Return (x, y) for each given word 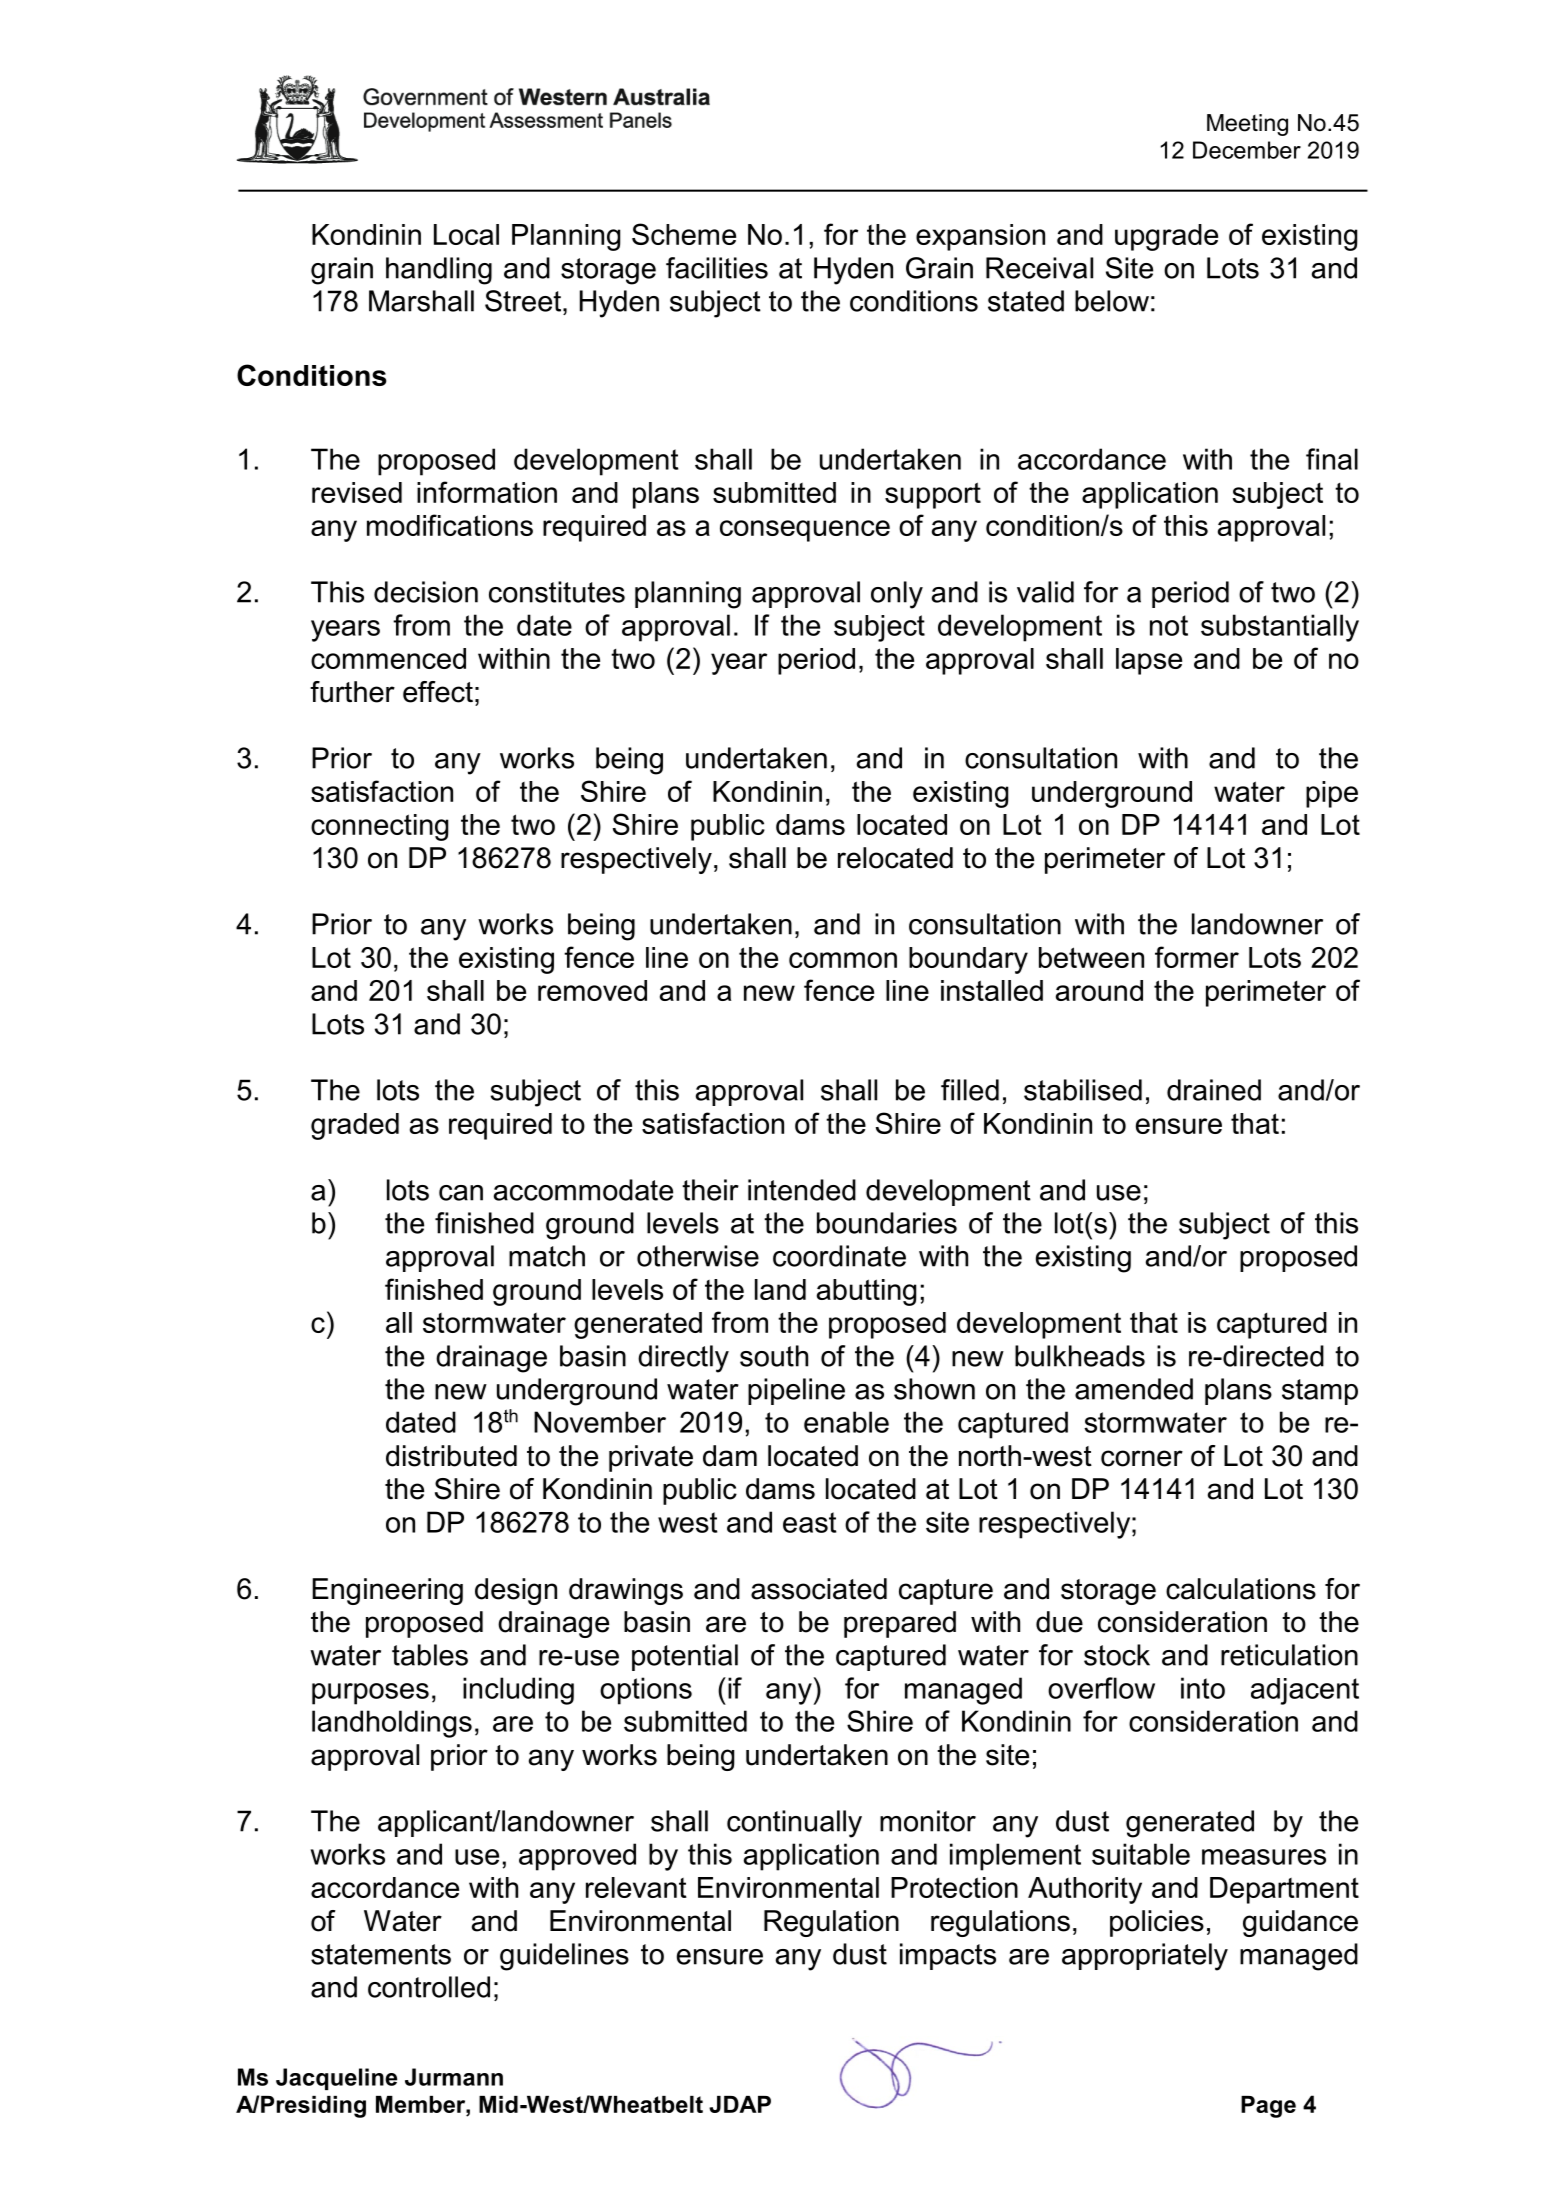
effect (438, 692)
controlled (429, 1987)
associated (819, 1589)
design (516, 1591)
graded (355, 1126)
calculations (1241, 1589)
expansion (980, 237)
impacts (948, 1956)
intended (802, 1190)
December (1247, 150)
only (897, 595)
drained (1214, 1090)
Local (466, 234)
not (1169, 625)
